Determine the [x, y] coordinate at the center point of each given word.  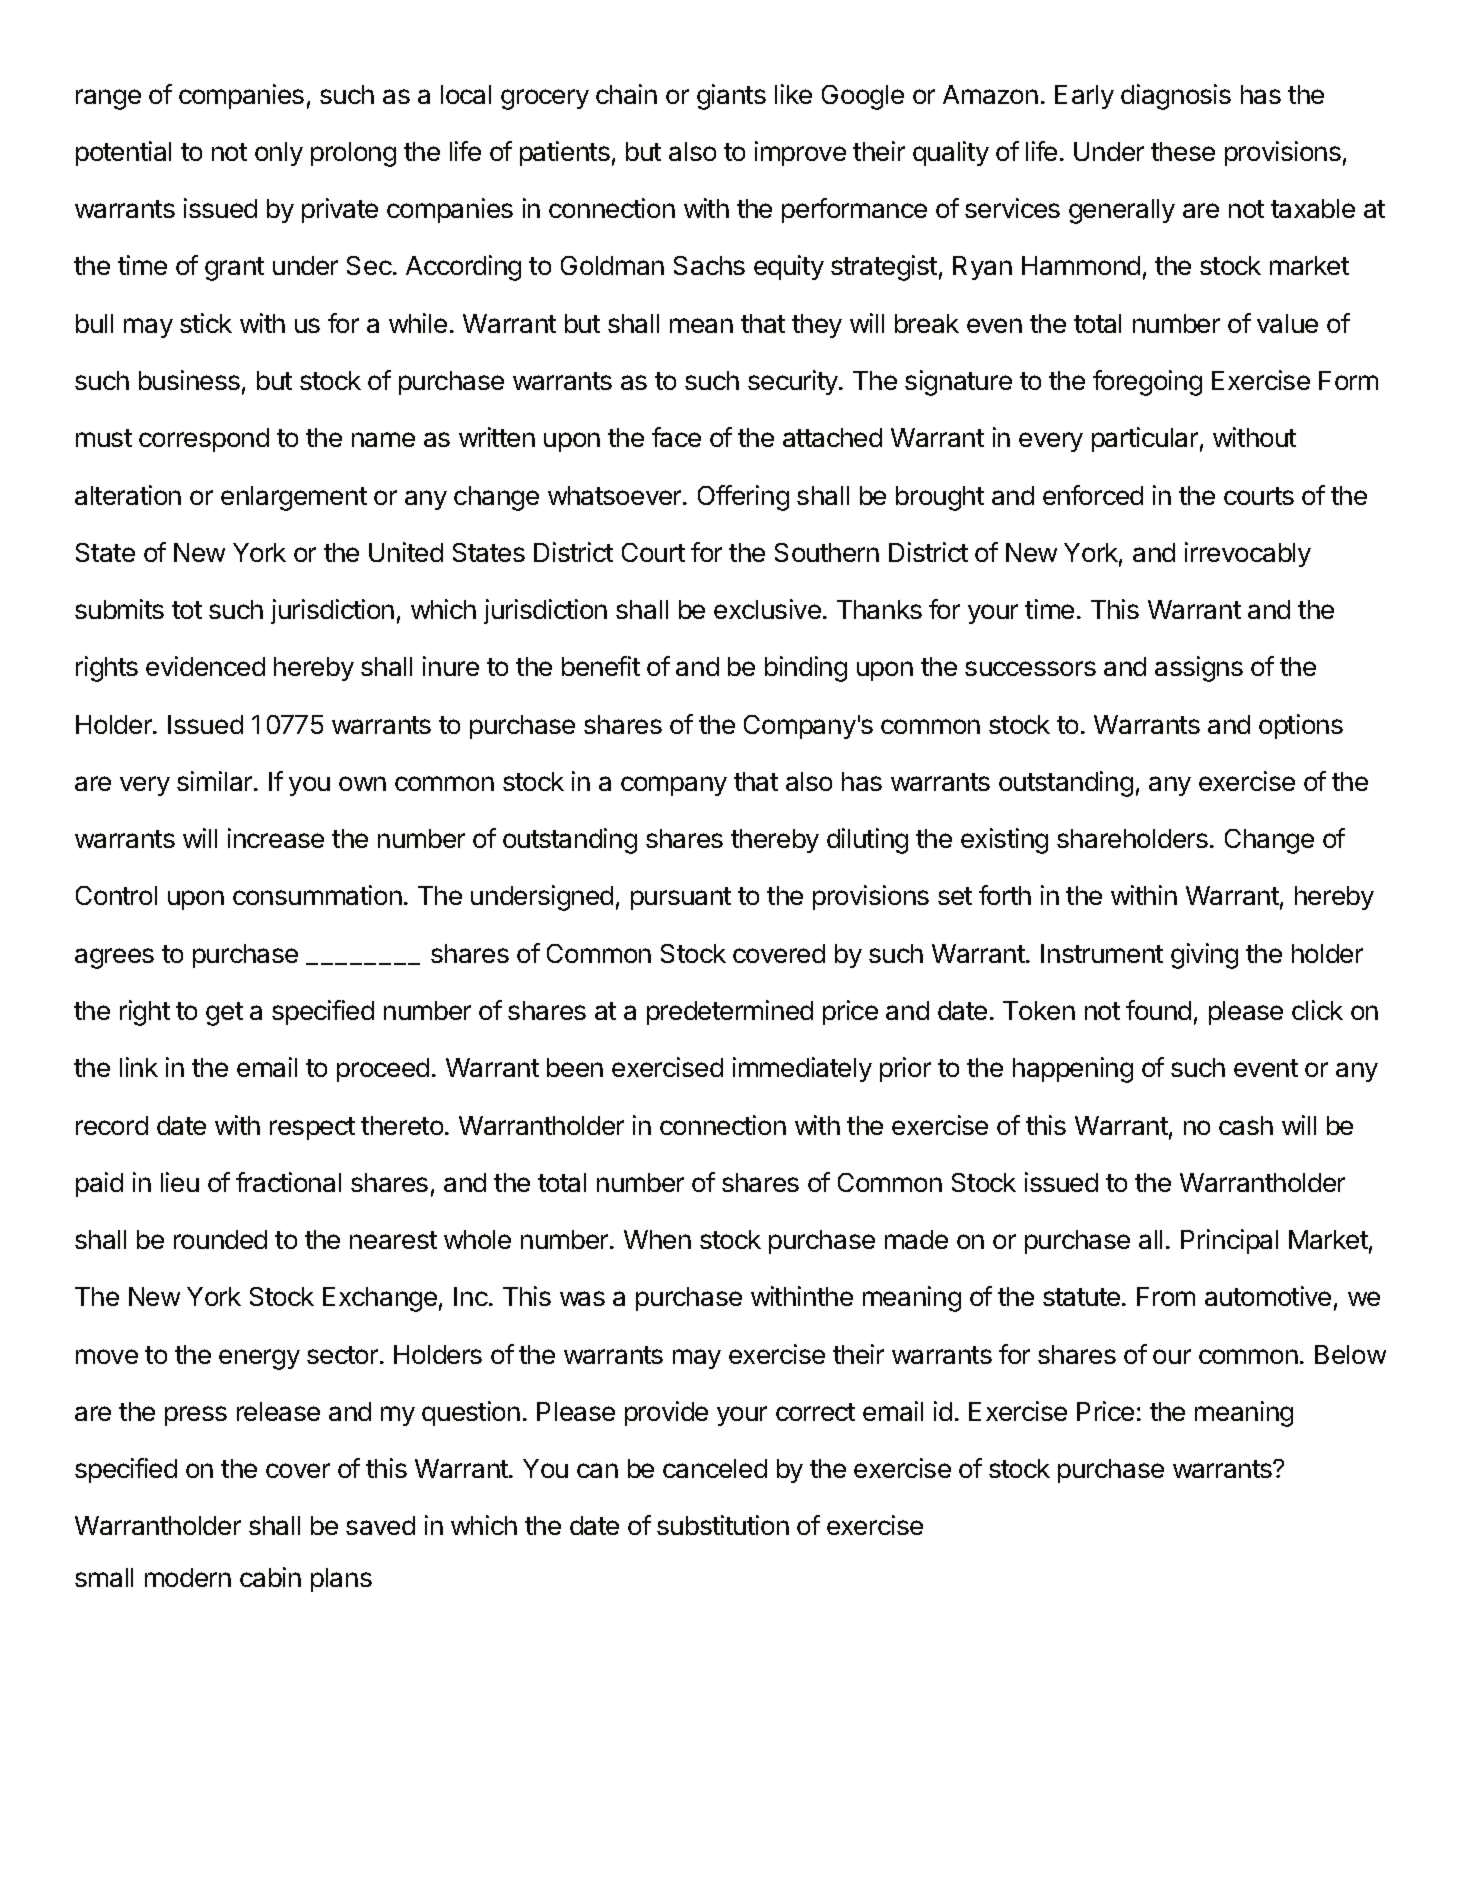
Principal [1229, 1241]
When [657, 1239]
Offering [743, 498]
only [279, 154]
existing [1004, 841]
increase [276, 838]
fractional [288, 1182]
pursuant [681, 898]
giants [731, 97]
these [1183, 151]
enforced [1093, 495]
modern [188, 1577]
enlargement [294, 498]
